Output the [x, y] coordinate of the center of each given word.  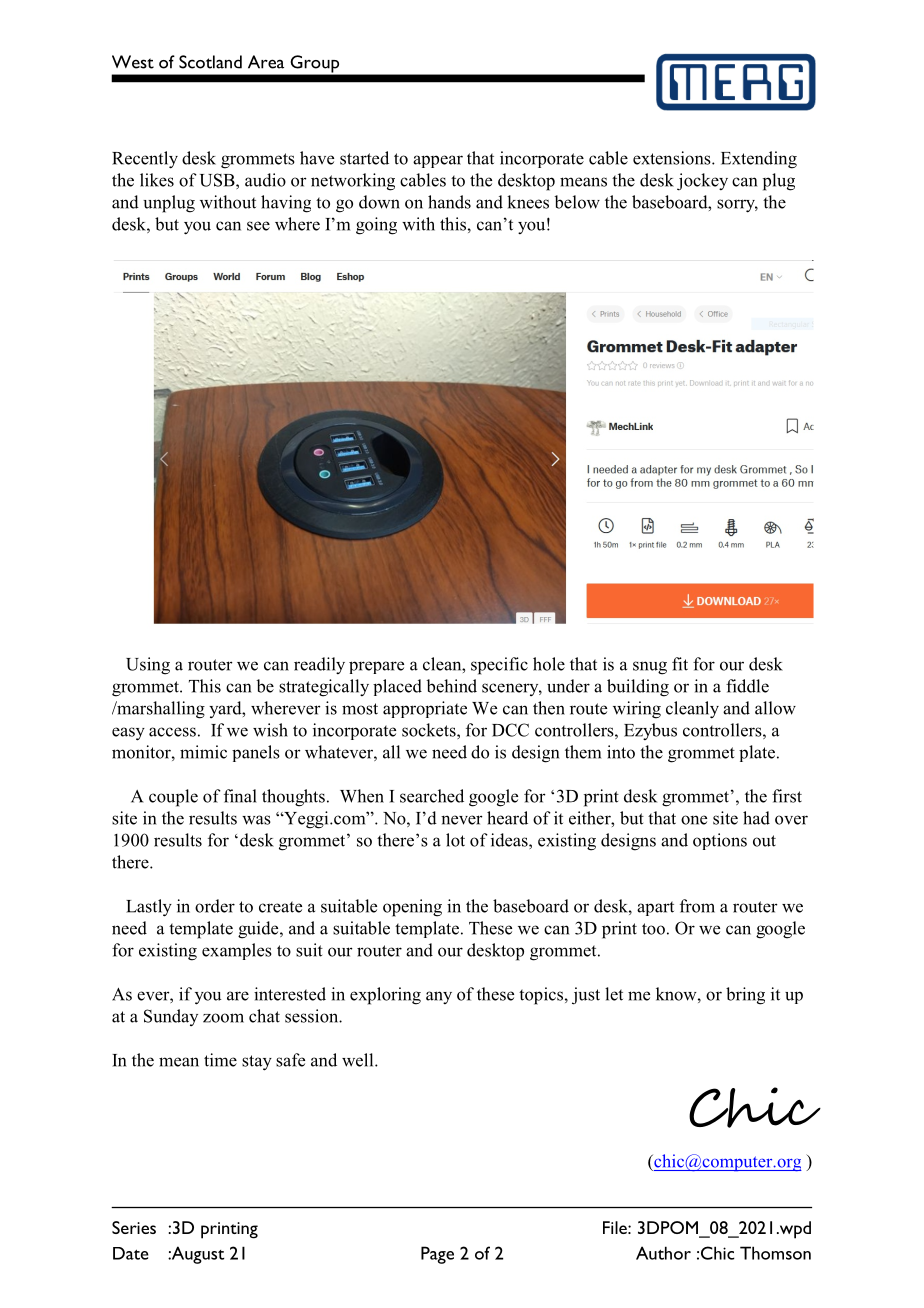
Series [134, 1227]
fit [680, 664]
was [256, 820]
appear [438, 161]
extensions [673, 158]
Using [148, 666]
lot [455, 840]
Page [437, 1255]
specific [499, 666]
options [720, 841]
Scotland [210, 62]
